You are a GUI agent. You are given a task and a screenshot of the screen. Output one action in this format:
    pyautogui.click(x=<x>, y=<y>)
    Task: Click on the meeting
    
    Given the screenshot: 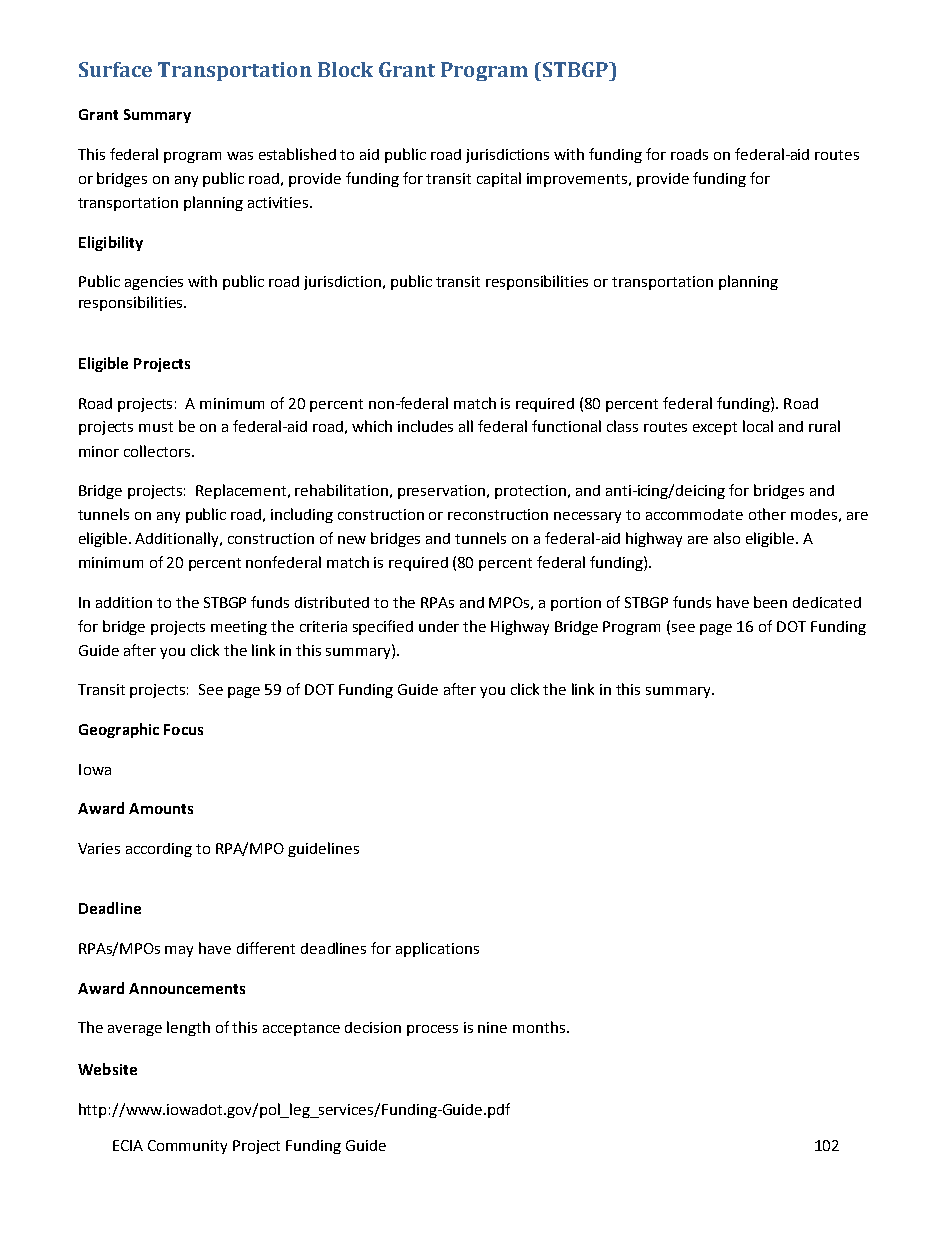 What is the action you would take?
    pyautogui.click(x=239, y=628)
